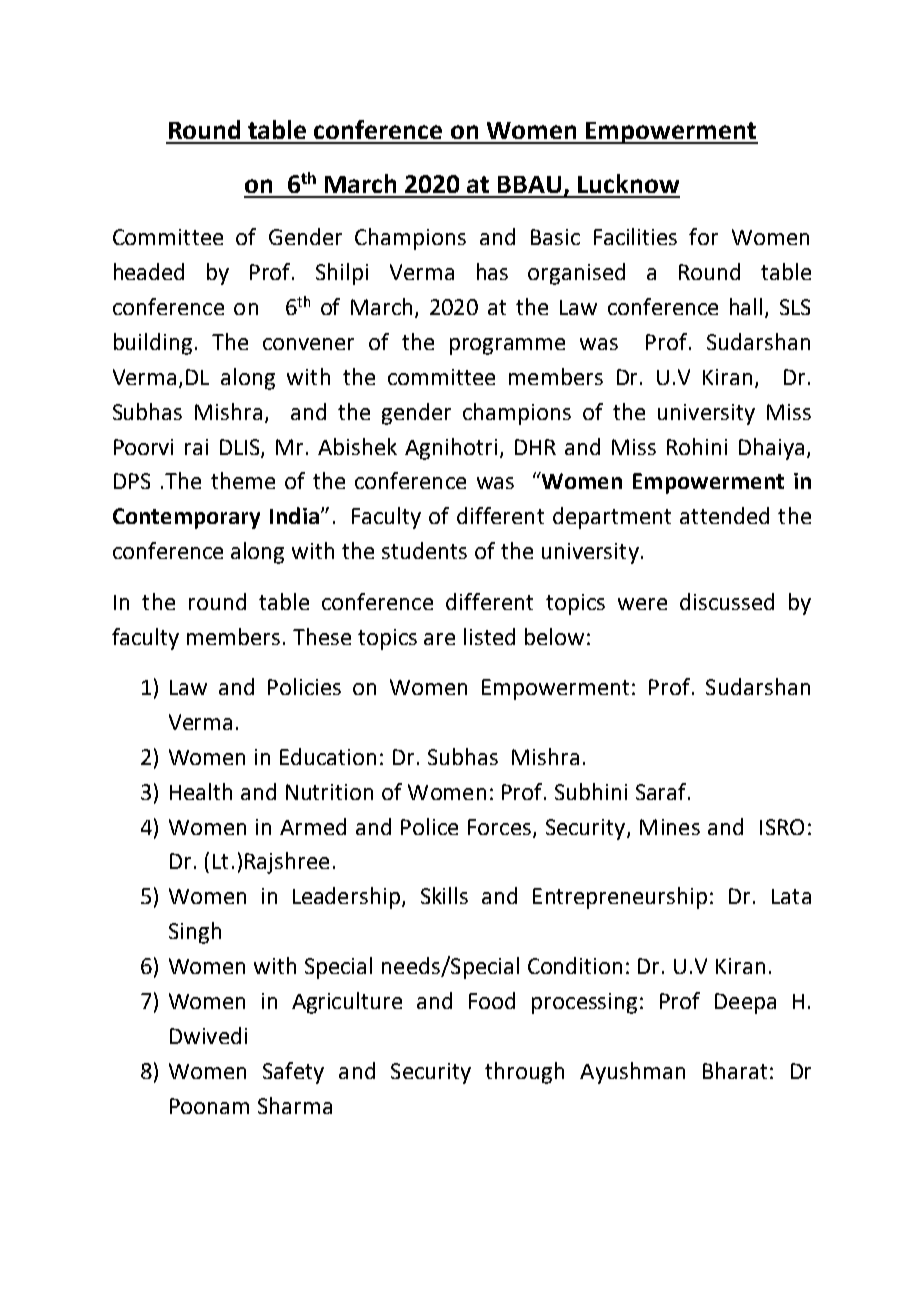  Describe the element at coordinates (293, 1073) in the screenshot. I see `Safety` at that location.
